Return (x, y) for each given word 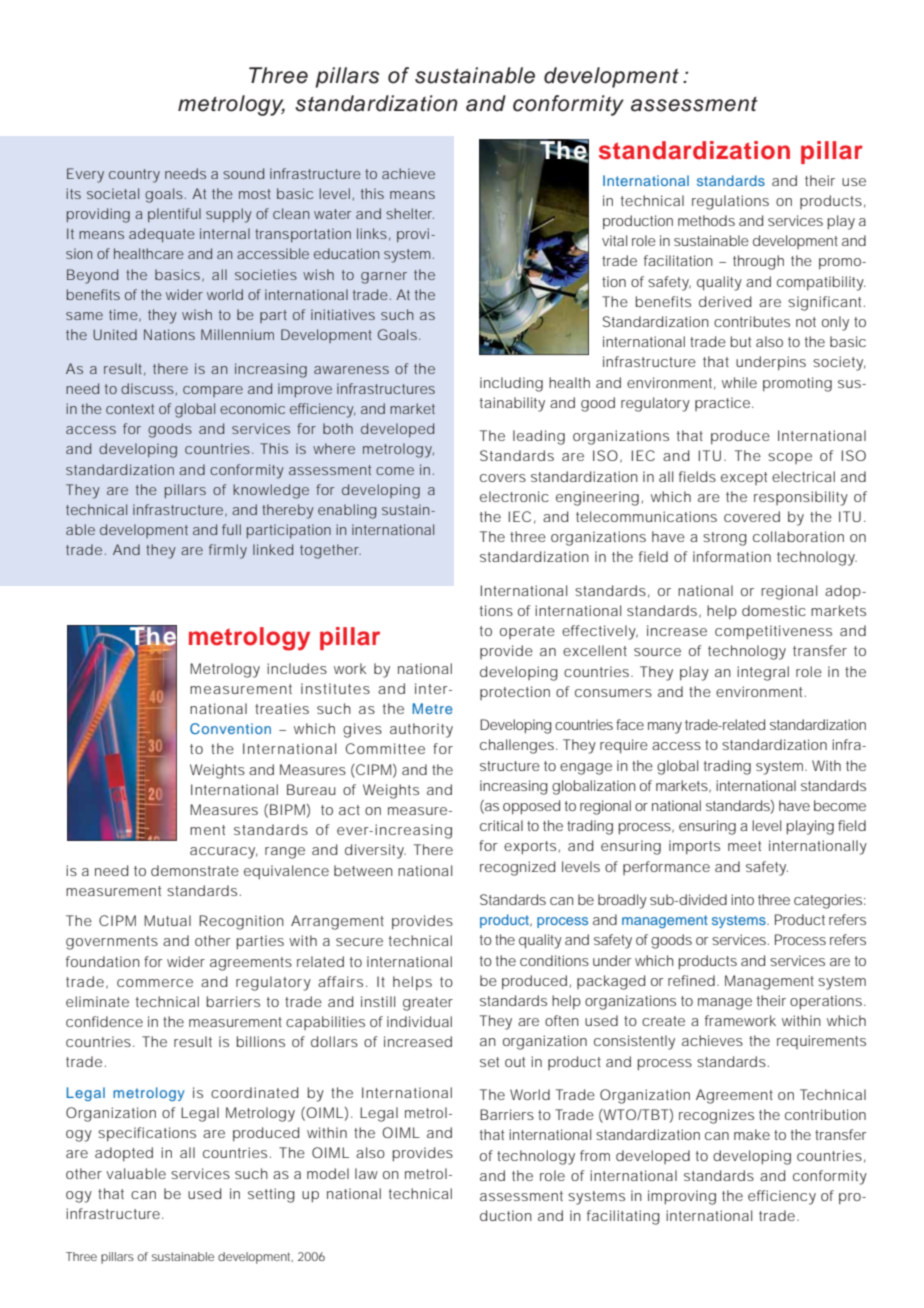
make (752, 1134)
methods (706, 220)
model (328, 1173)
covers (503, 478)
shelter (410, 213)
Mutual (167, 920)
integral (763, 673)
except (744, 478)
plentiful (174, 215)
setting (271, 1195)
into (742, 899)
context (130, 409)
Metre (432, 708)
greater (428, 1004)
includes (297, 668)
